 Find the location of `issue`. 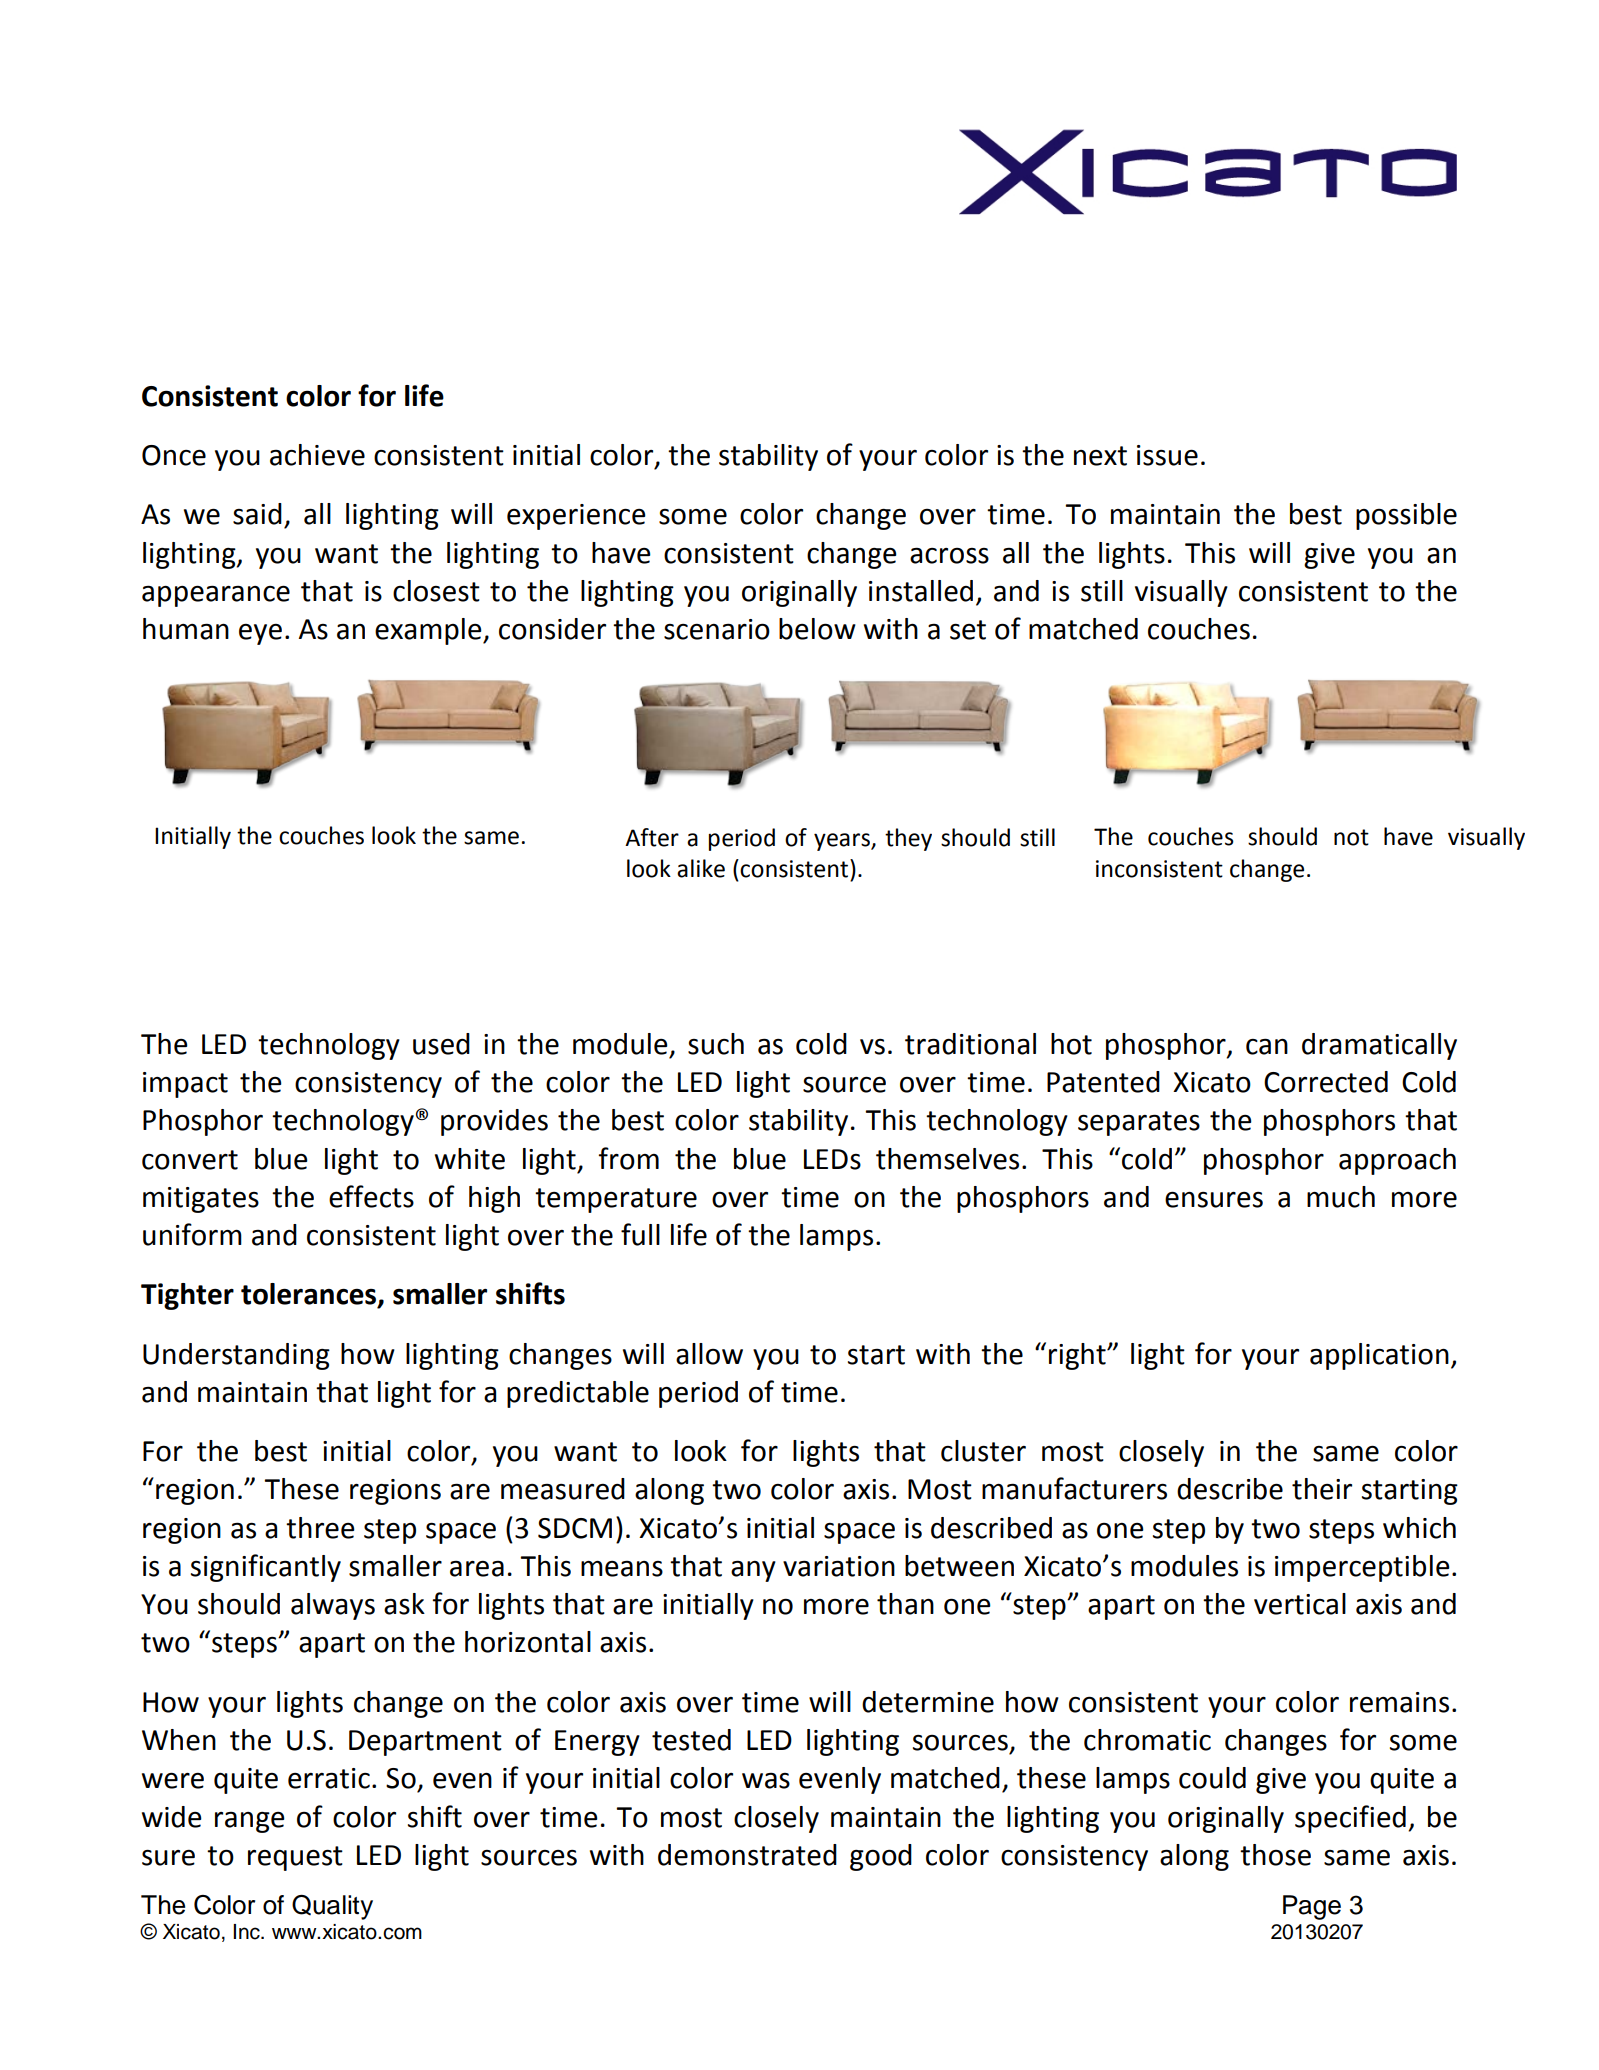

issue is located at coordinates (1167, 455).
